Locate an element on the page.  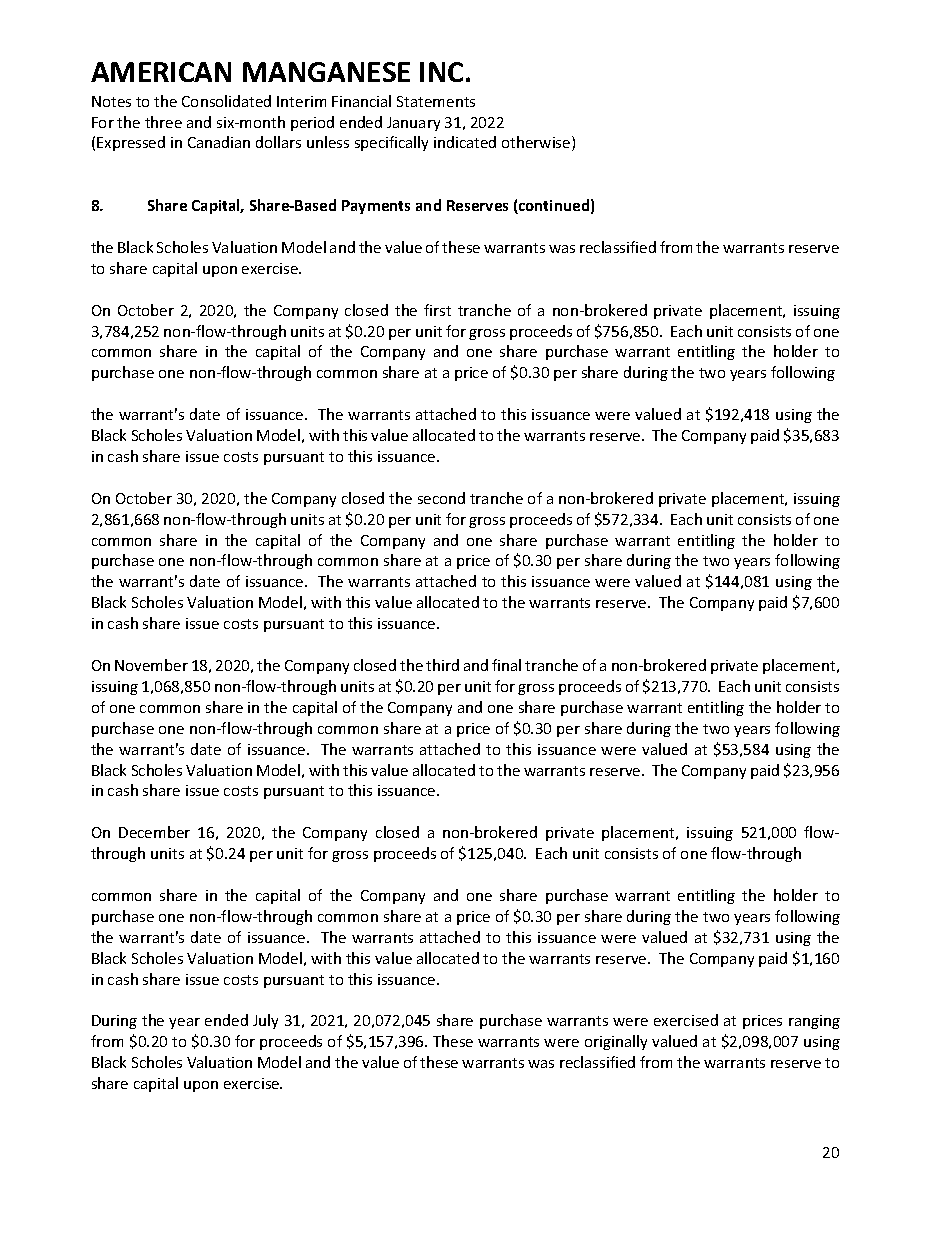
first is located at coordinates (437, 310).
